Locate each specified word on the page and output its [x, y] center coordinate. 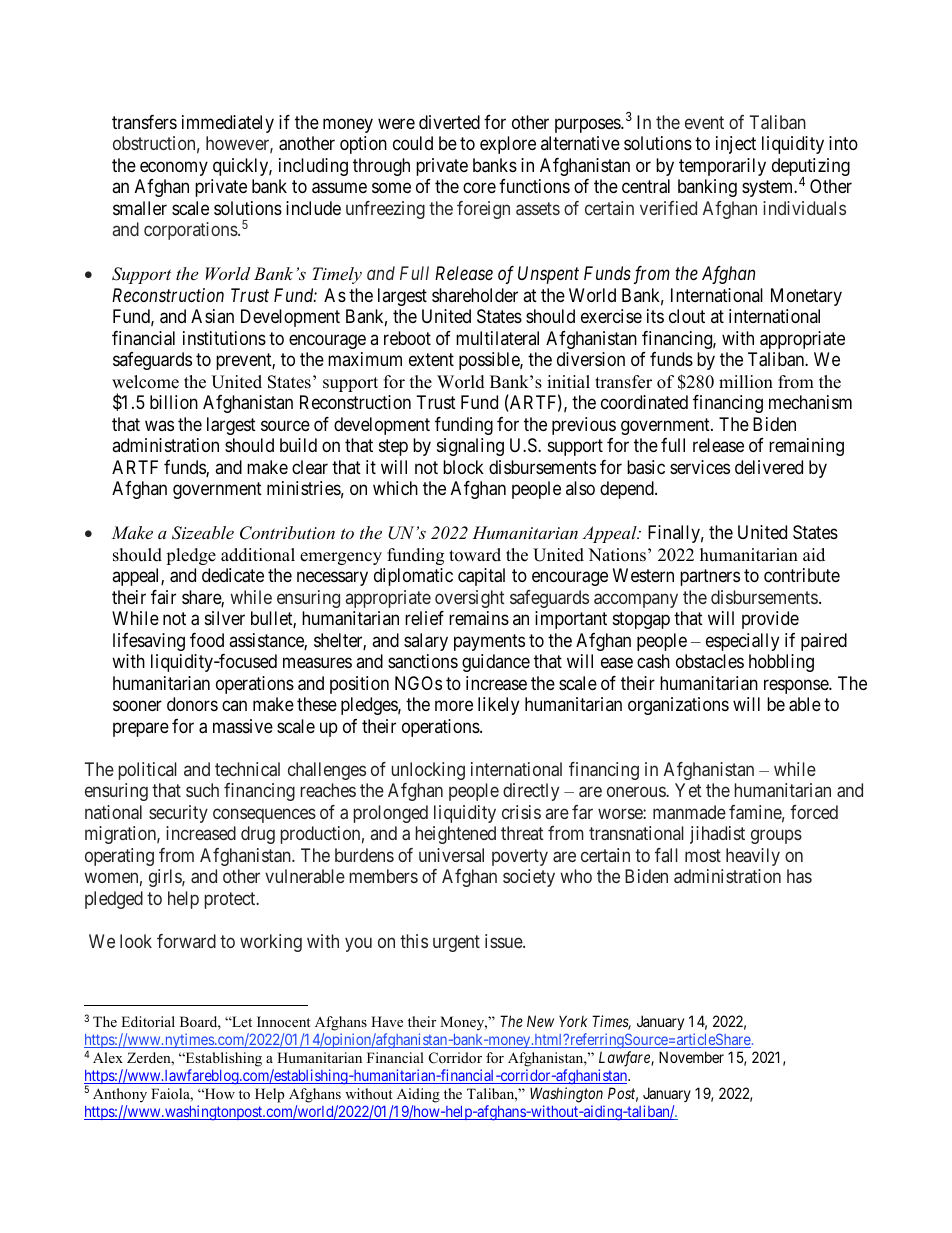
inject [736, 145]
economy [174, 168]
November [691, 1057]
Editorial [148, 1021]
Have [387, 1021]
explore [508, 145]
